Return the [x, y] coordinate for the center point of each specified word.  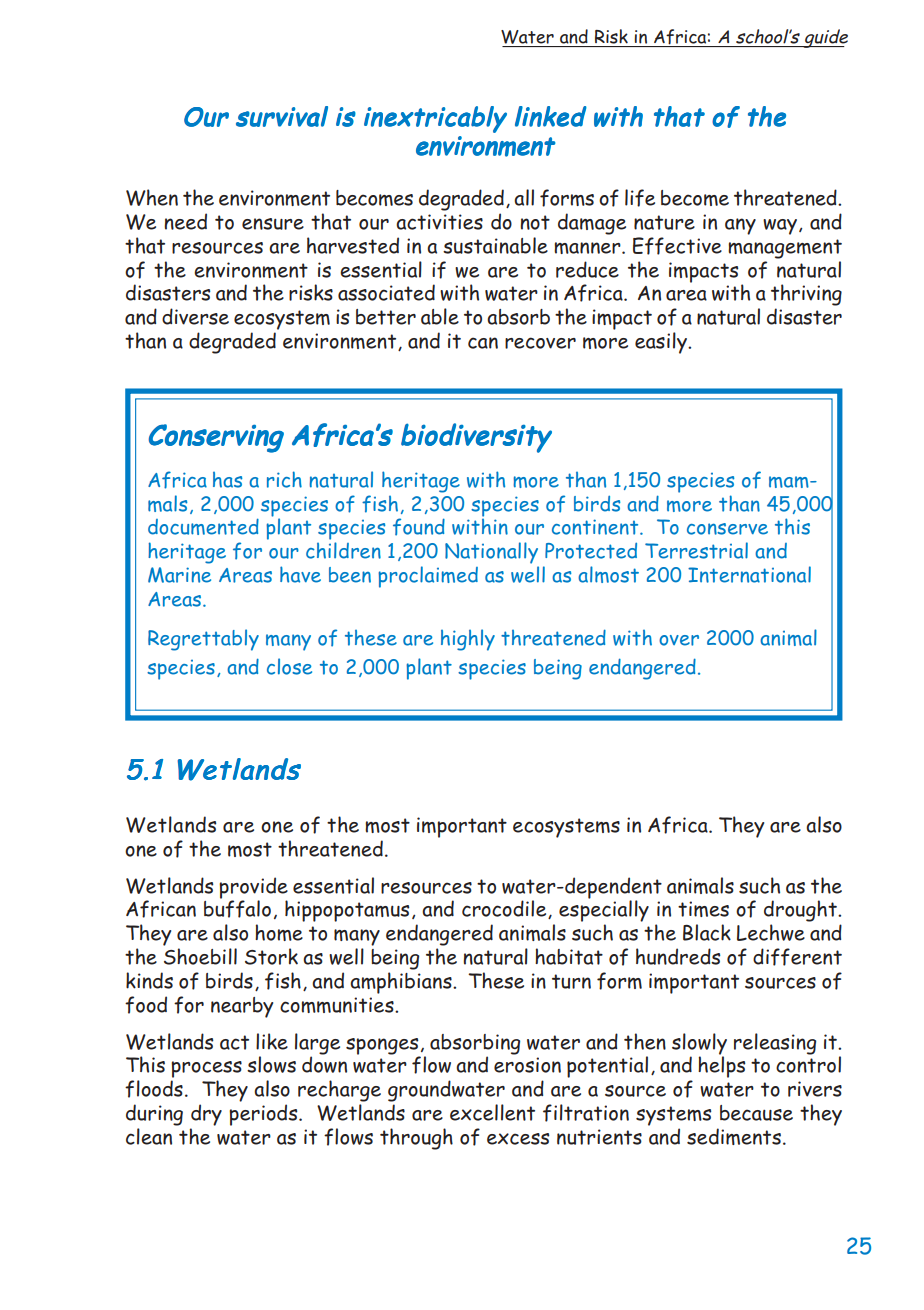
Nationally [491, 553]
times [703, 909]
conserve [727, 529]
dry [206, 1115]
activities [439, 222]
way [780, 227]
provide [253, 889]
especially [604, 911]
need [185, 221]
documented [203, 526]
